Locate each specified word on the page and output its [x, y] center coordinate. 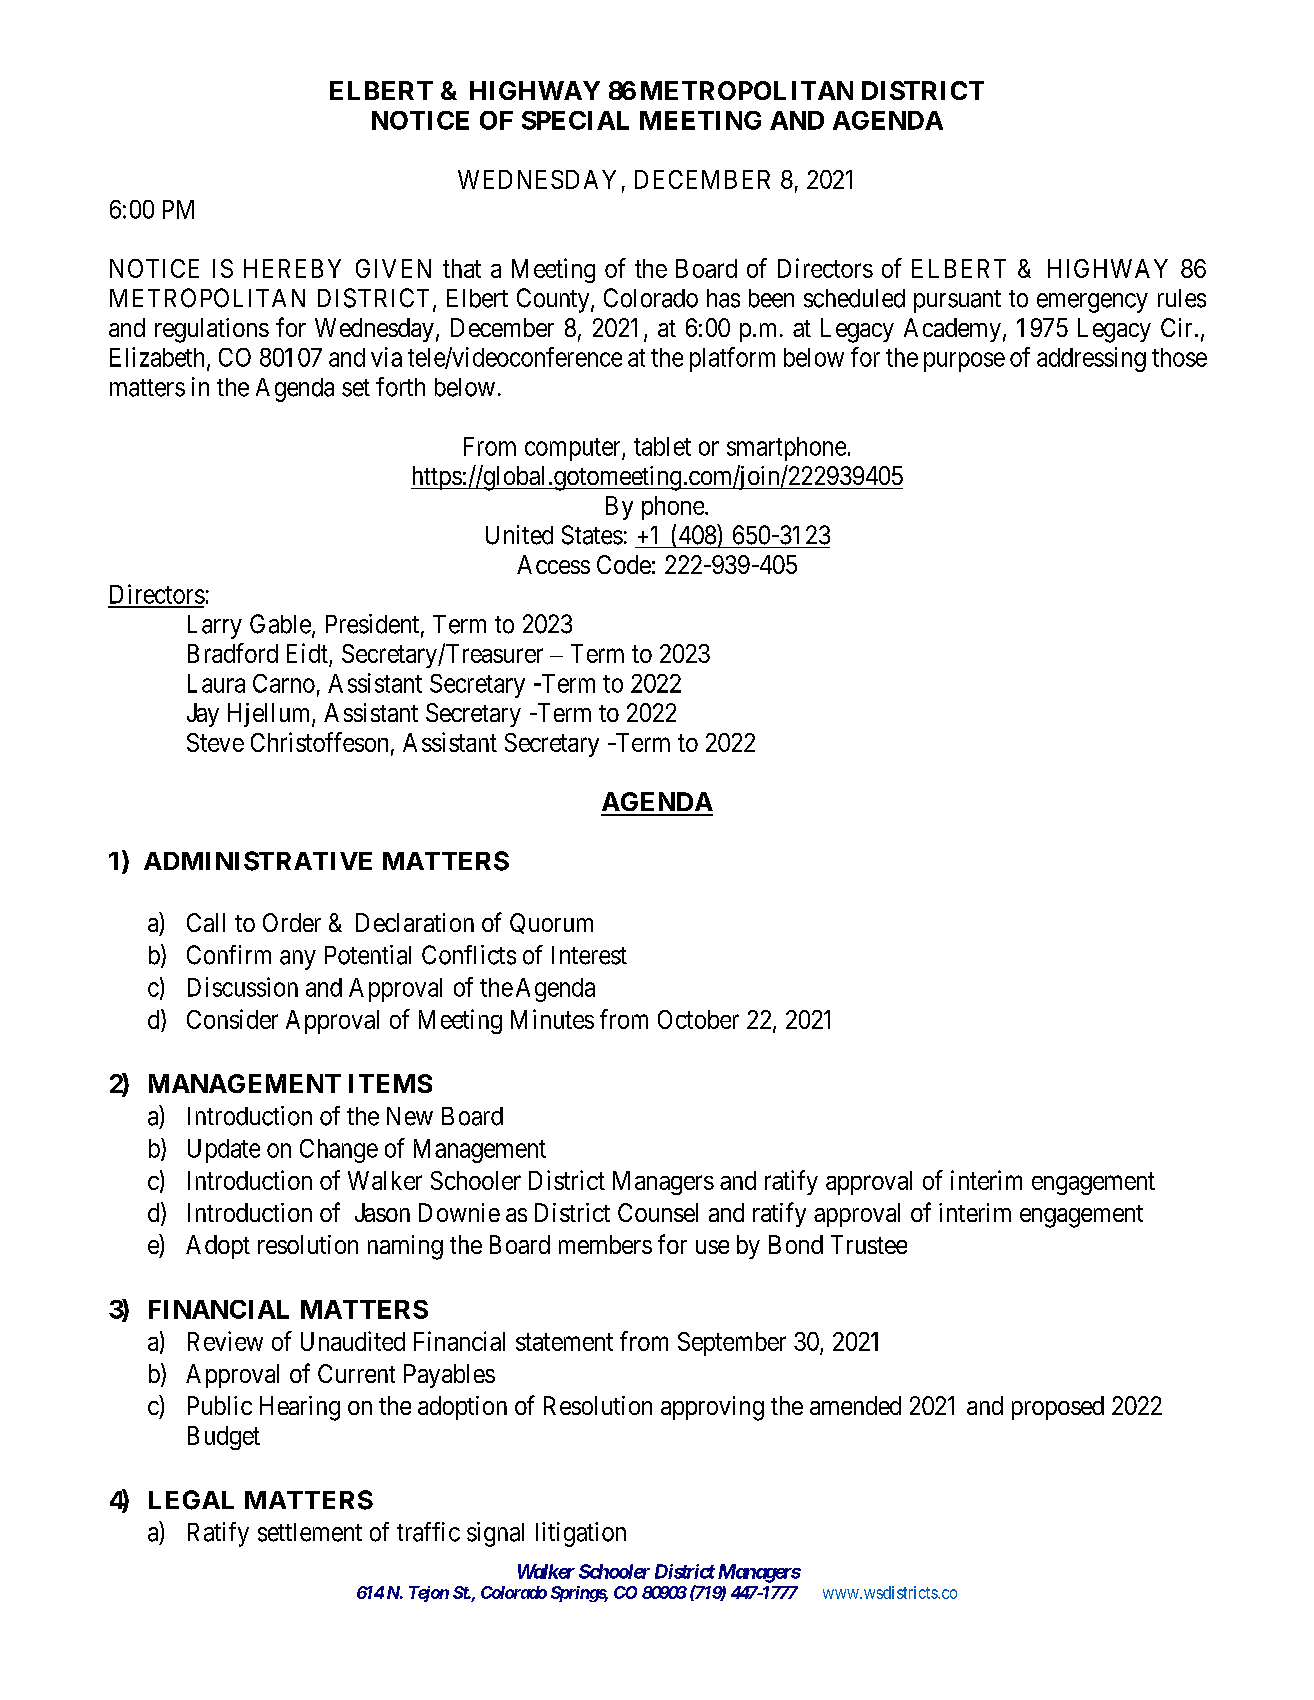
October [698, 1019]
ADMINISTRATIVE [258, 861]
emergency [1092, 303]
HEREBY [292, 268]
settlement [310, 1532]
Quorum [551, 923]
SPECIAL [575, 120]
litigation [581, 1534]
